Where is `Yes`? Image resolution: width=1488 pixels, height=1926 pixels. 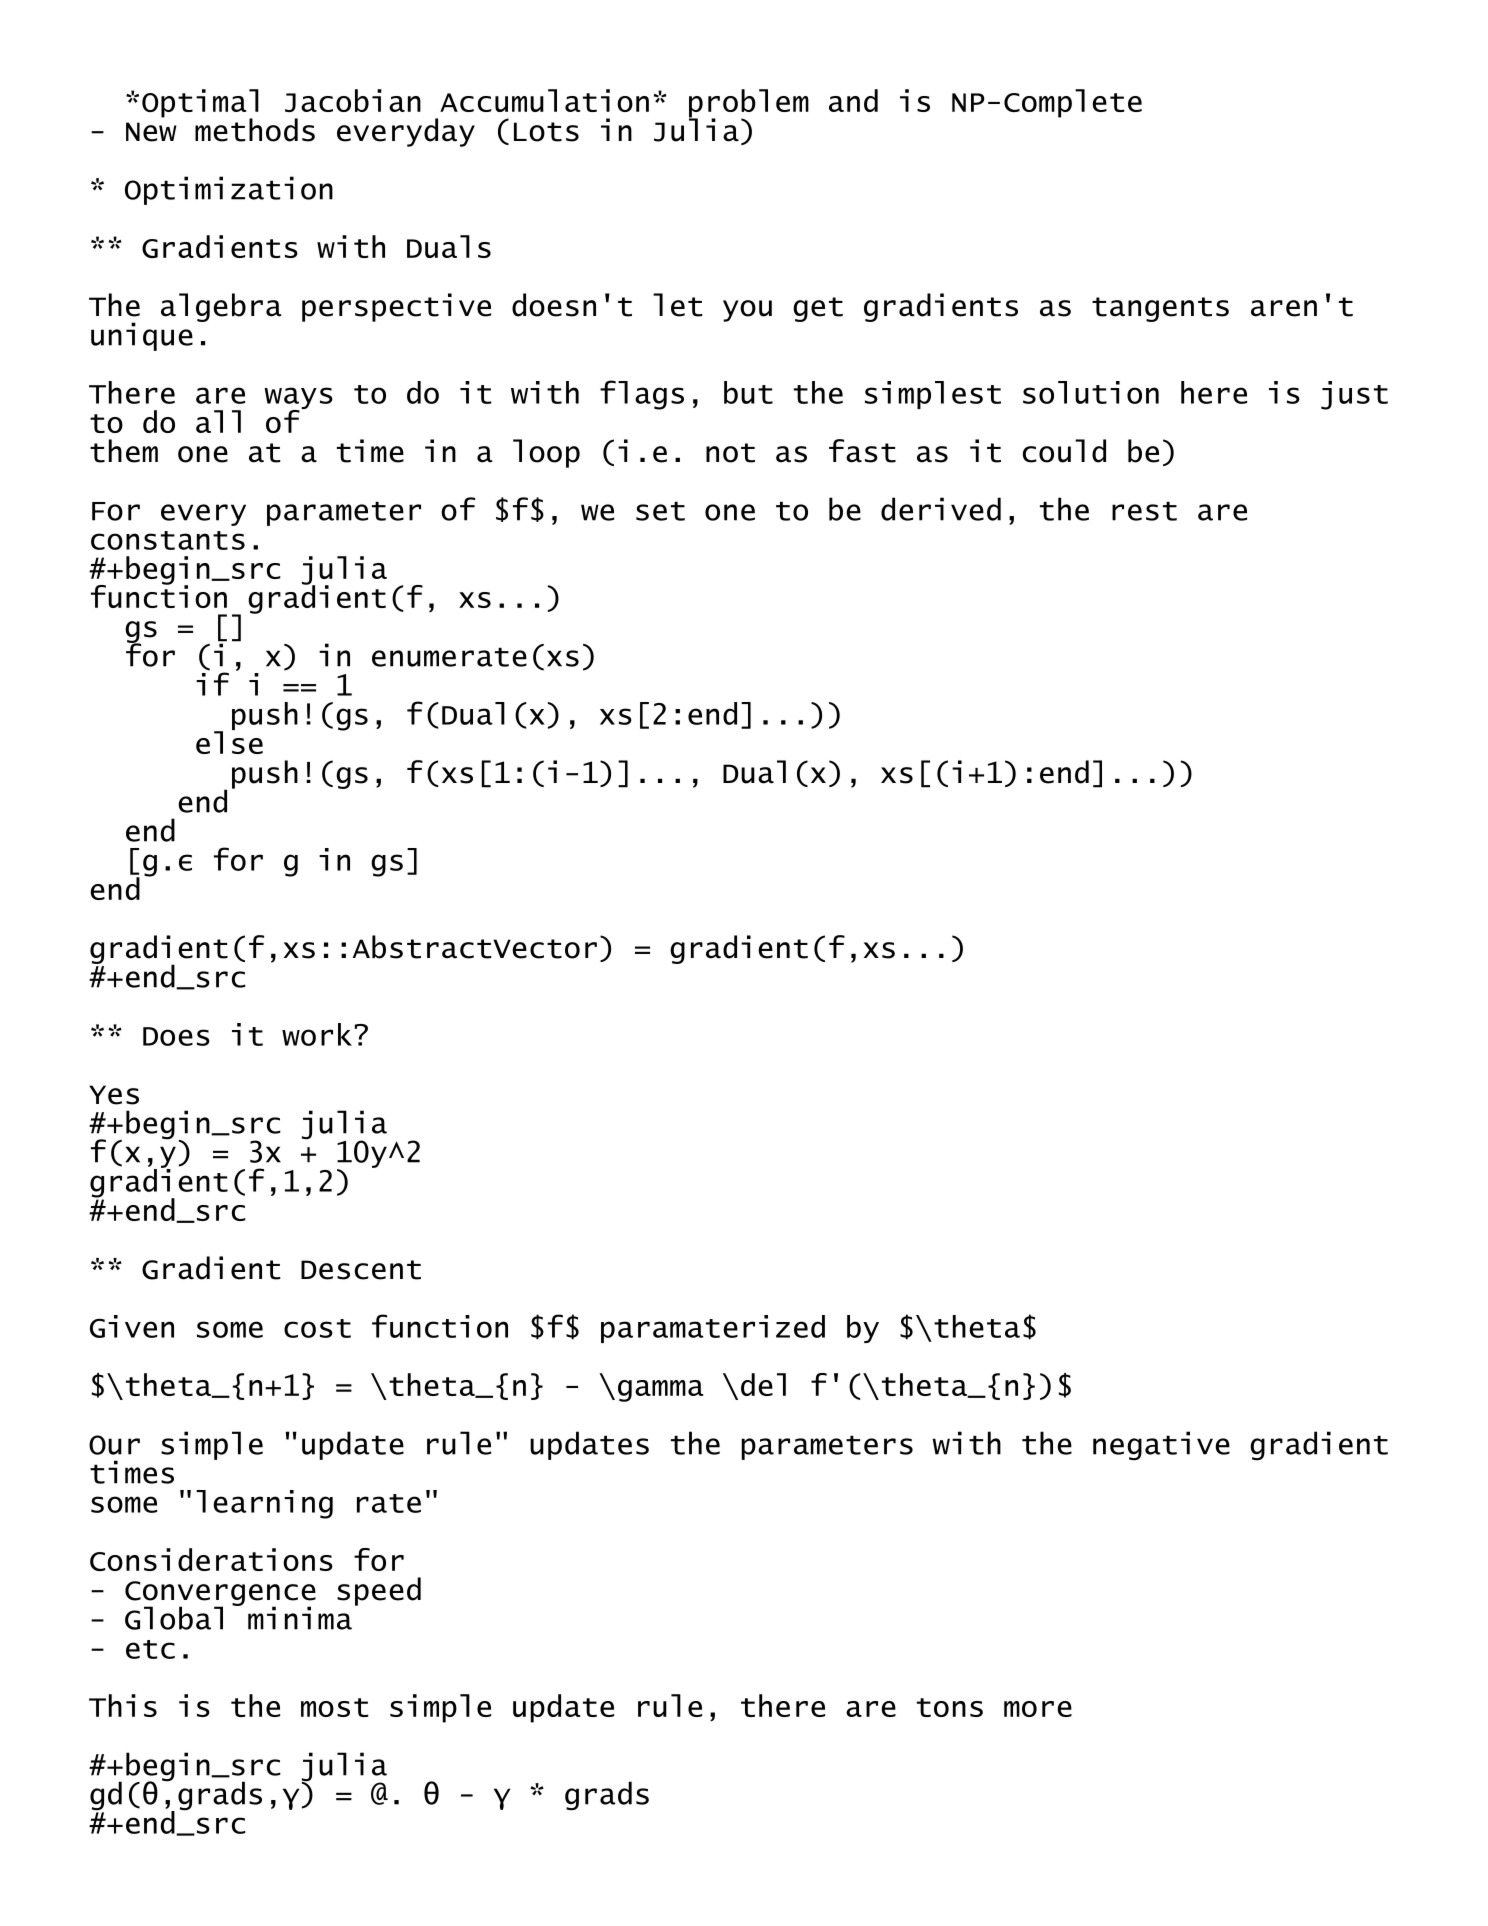
Yes is located at coordinates (114, 1095).
